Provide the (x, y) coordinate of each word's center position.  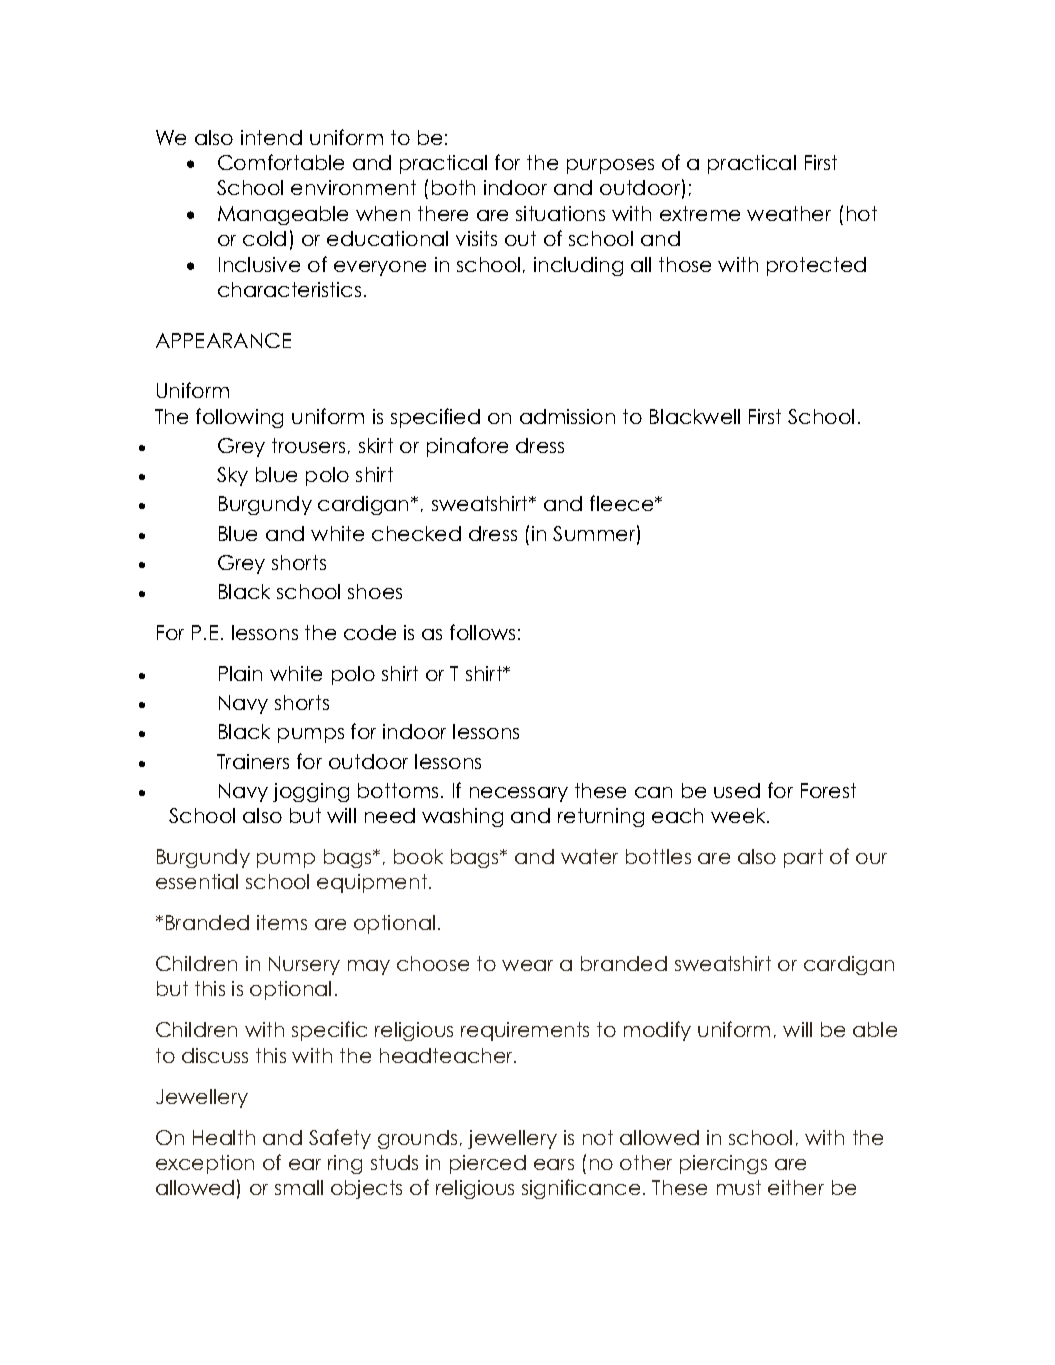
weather (789, 213)
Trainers (253, 761)
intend (271, 137)
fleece (623, 503)
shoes (375, 591)
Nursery (304, 965)
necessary (519, 794)
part (803, 858)
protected (816, 266)
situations (560, 213)
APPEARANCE (223, 340)
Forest (828, 790)
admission (567, 416)
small (299, 1187)
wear (527, 965)
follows (482, 632)
